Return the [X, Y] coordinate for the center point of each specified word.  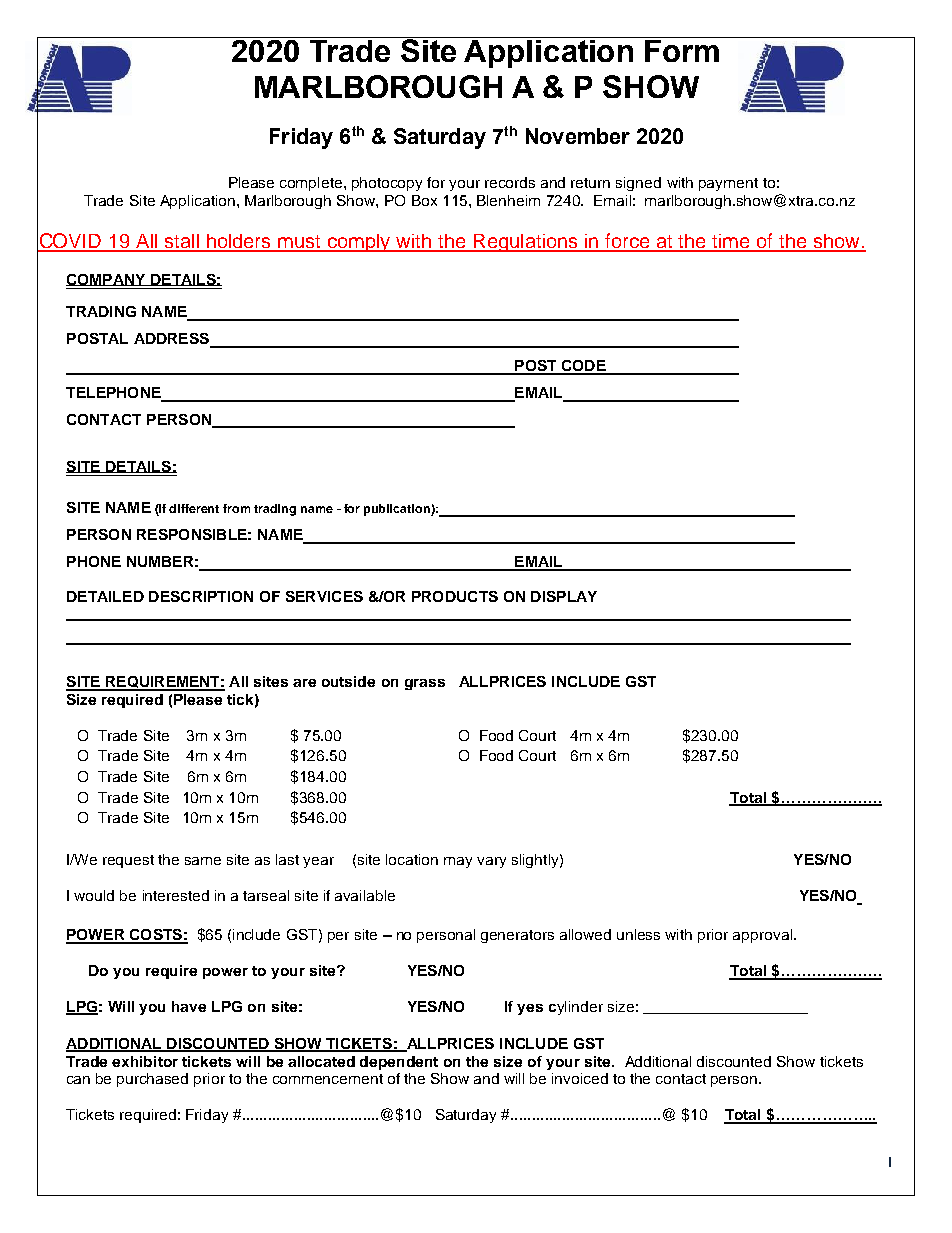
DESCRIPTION [201, 596]
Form [682, 49]
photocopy [387, 184]
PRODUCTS [455, 596]
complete [312, 184]
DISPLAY [564, 596]
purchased [152, 1080]
